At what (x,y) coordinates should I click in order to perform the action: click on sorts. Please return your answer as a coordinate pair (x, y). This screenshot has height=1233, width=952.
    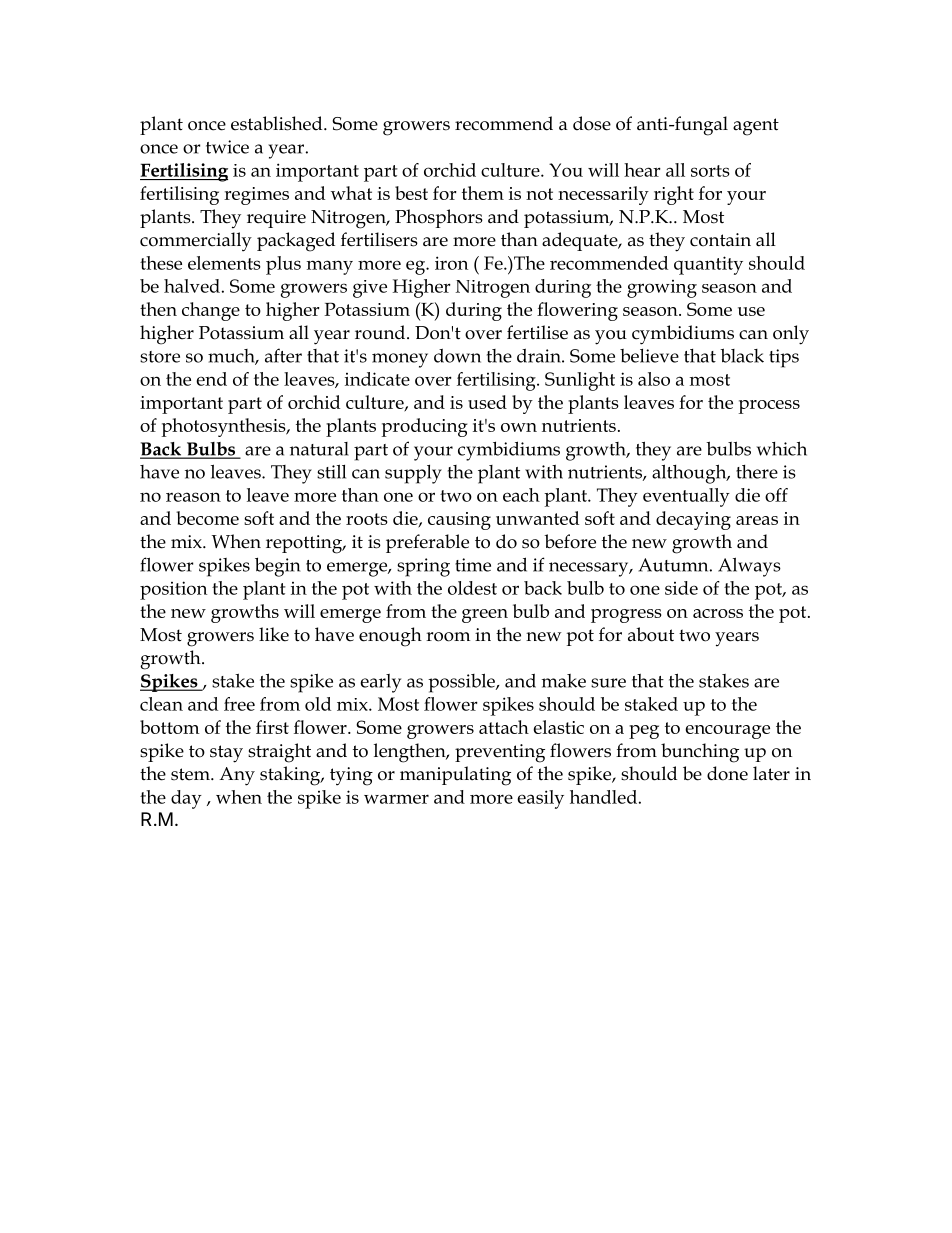
    Looking at the image, I should click on (710, 171).
